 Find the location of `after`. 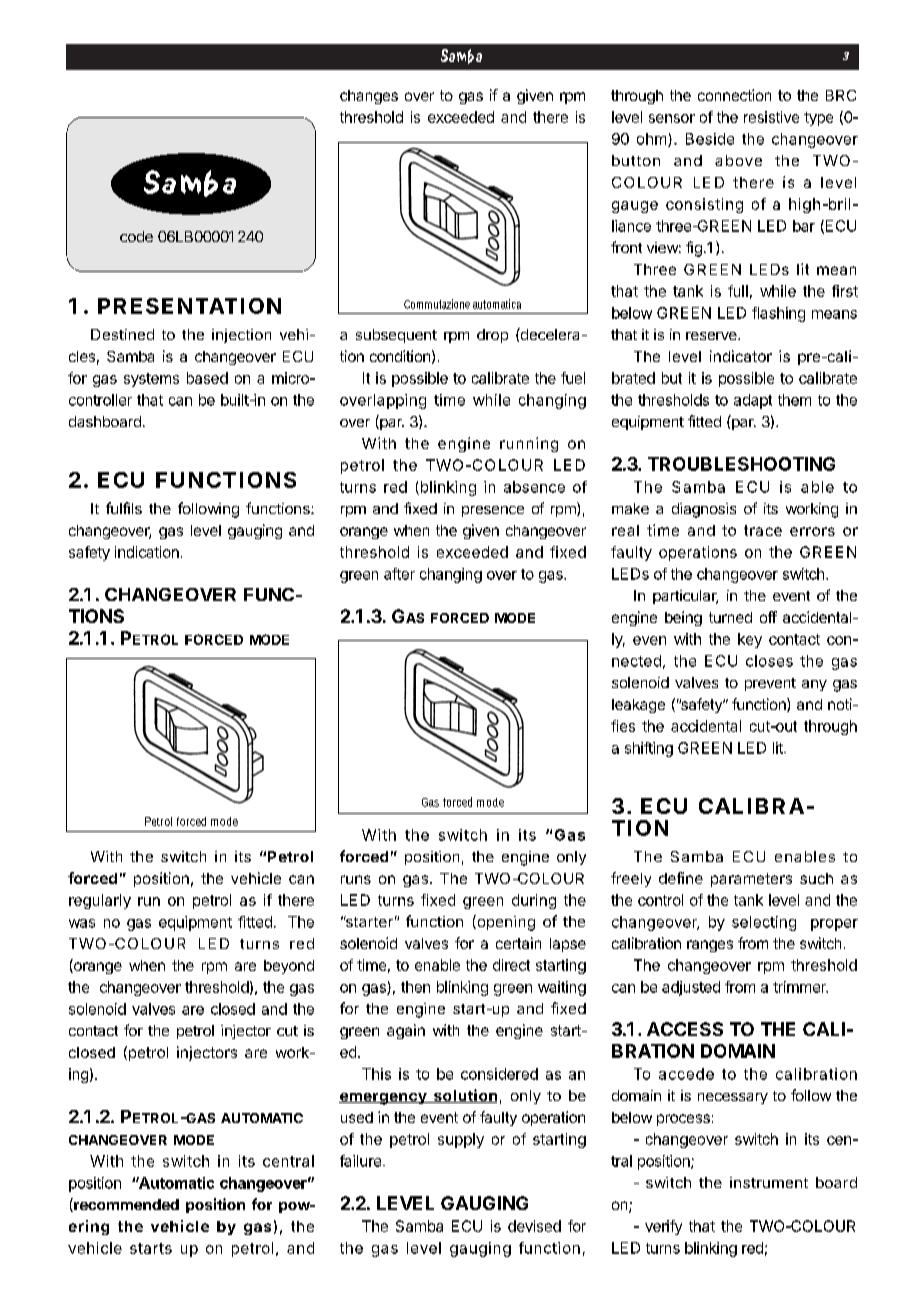

after is located at coordinates (399, 574).
